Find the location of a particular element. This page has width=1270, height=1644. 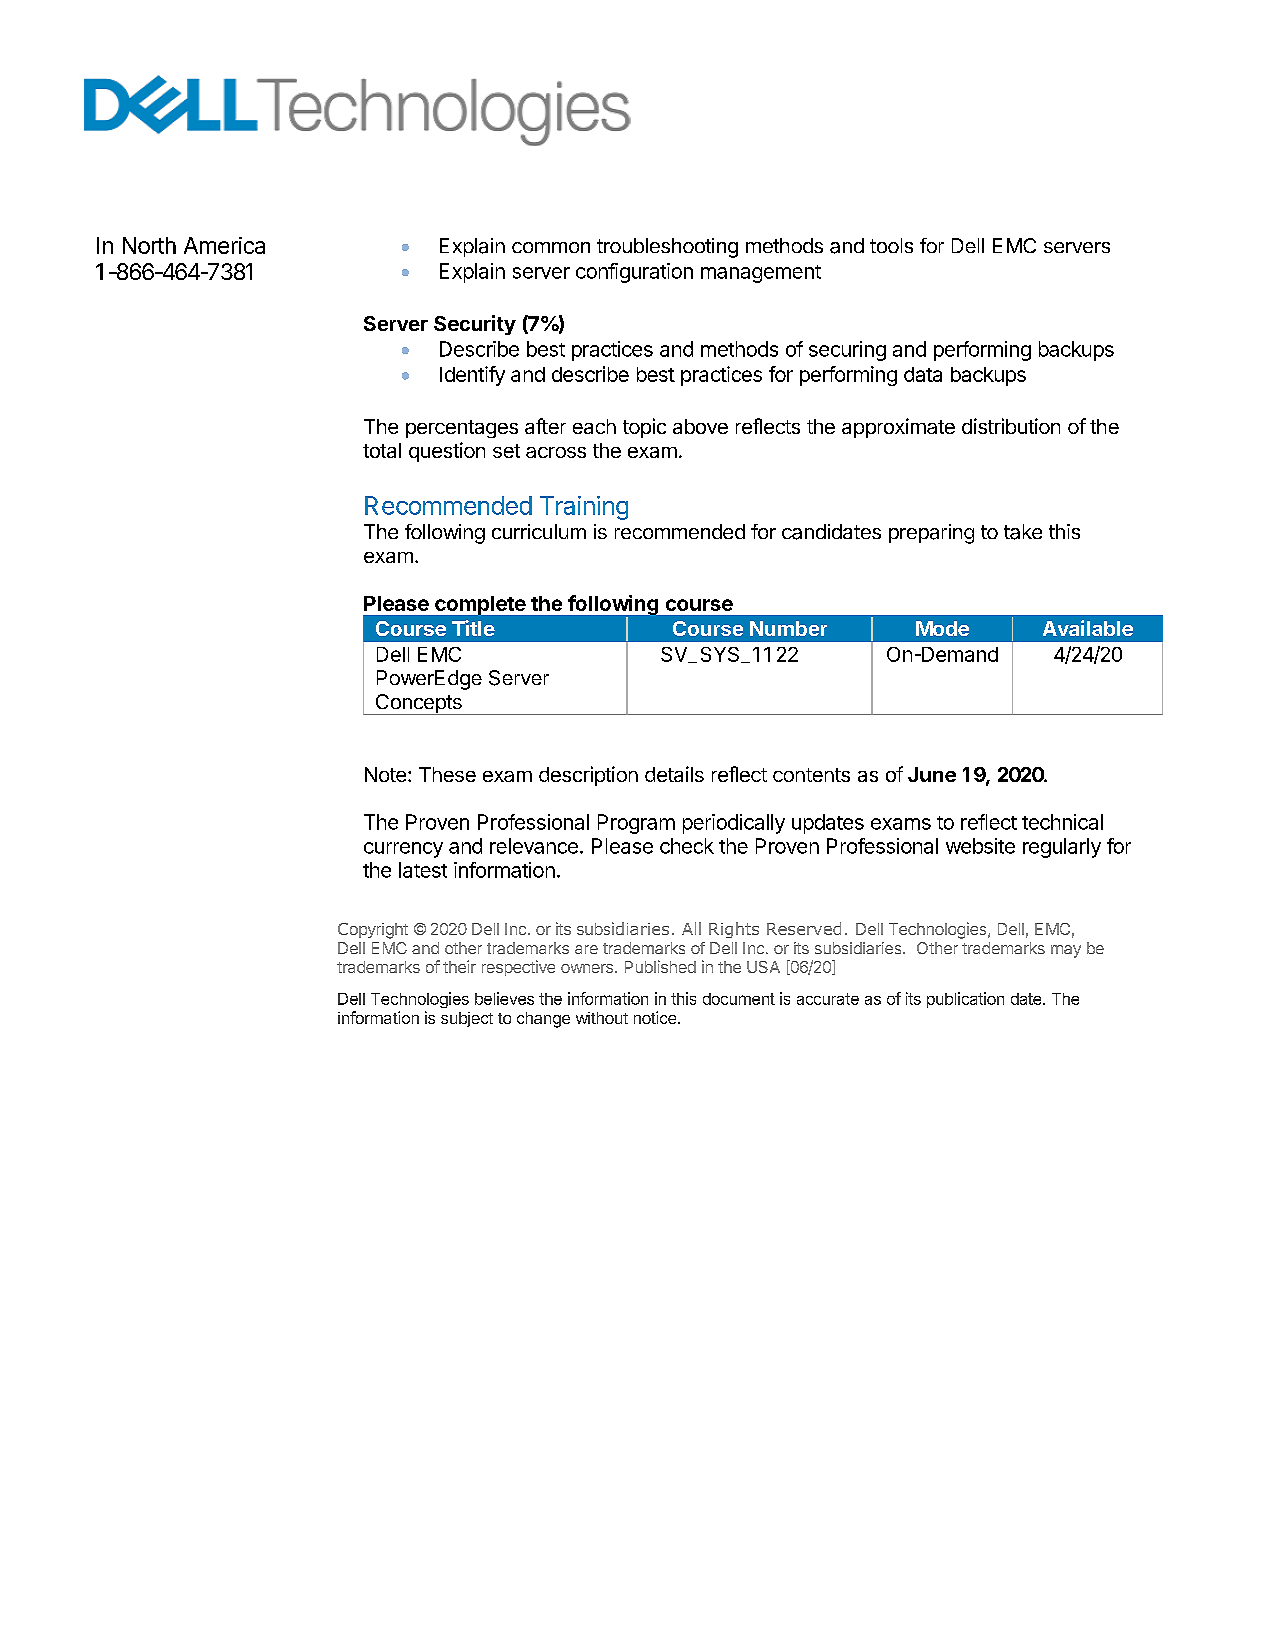

tools is located at coordinates (891, 245).
